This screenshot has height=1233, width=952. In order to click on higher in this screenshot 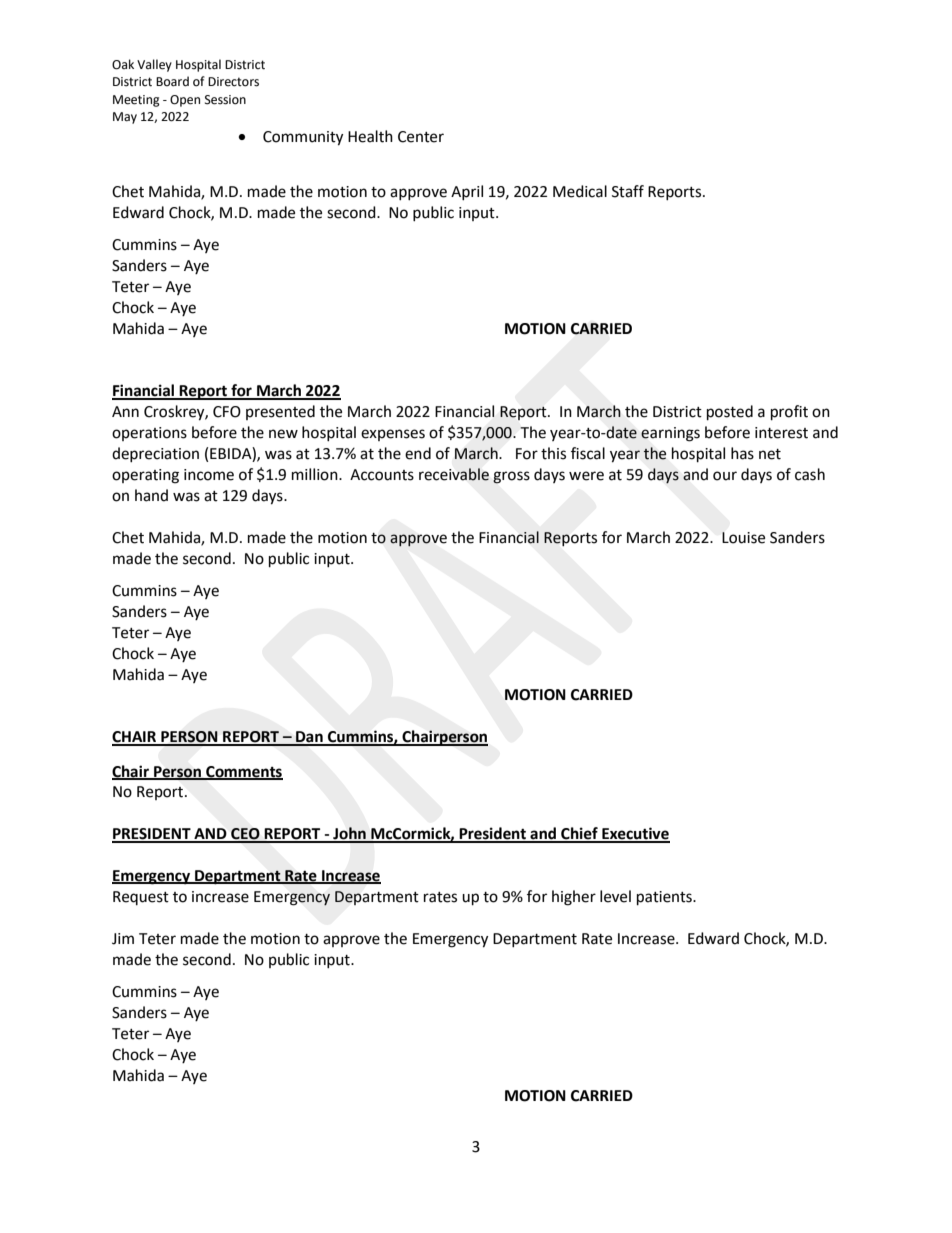, I will do `click(574, 898)`.
